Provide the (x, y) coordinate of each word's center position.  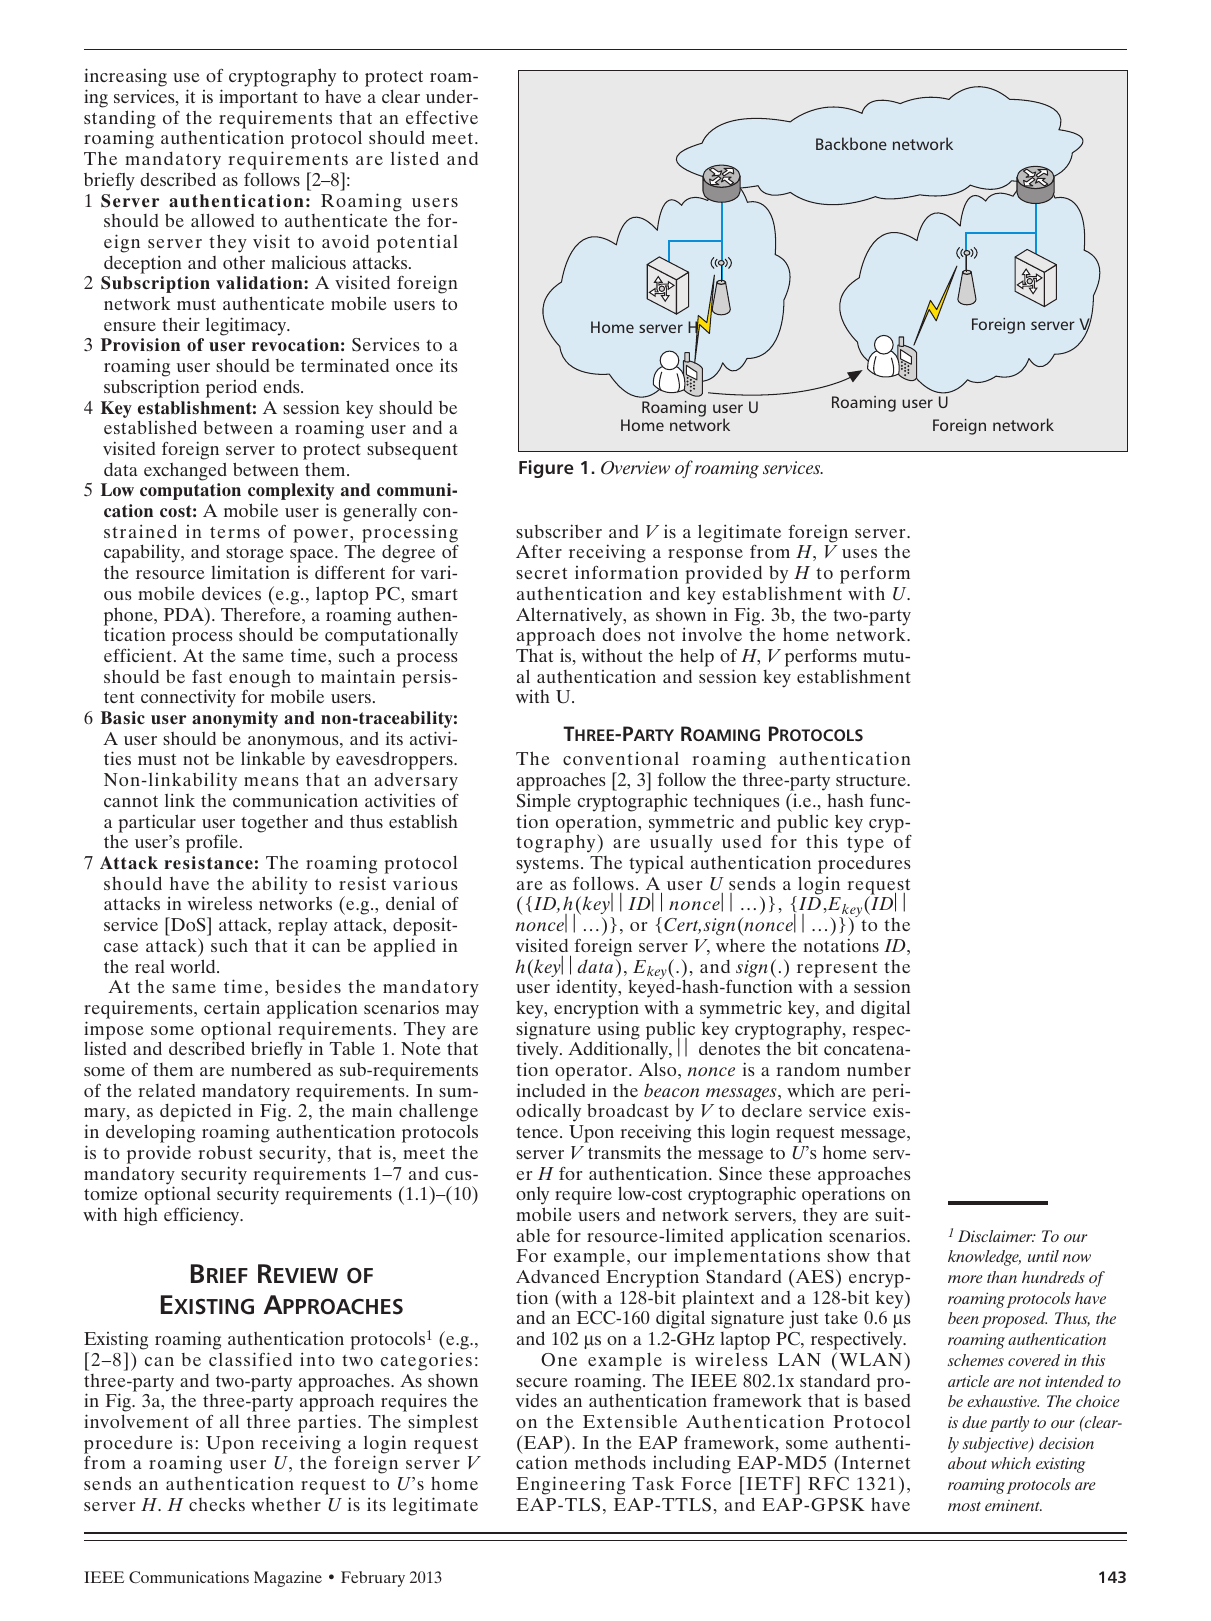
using (618, 1031)
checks (217, 1504)
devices (231, 593)
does (621, 634)
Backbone (851, 143)
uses (859, 553)
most (964, 1506)
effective (442, 117)
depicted (195, 1112)
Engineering (570, 1485)
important (258, 98)
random (808, 1069)
